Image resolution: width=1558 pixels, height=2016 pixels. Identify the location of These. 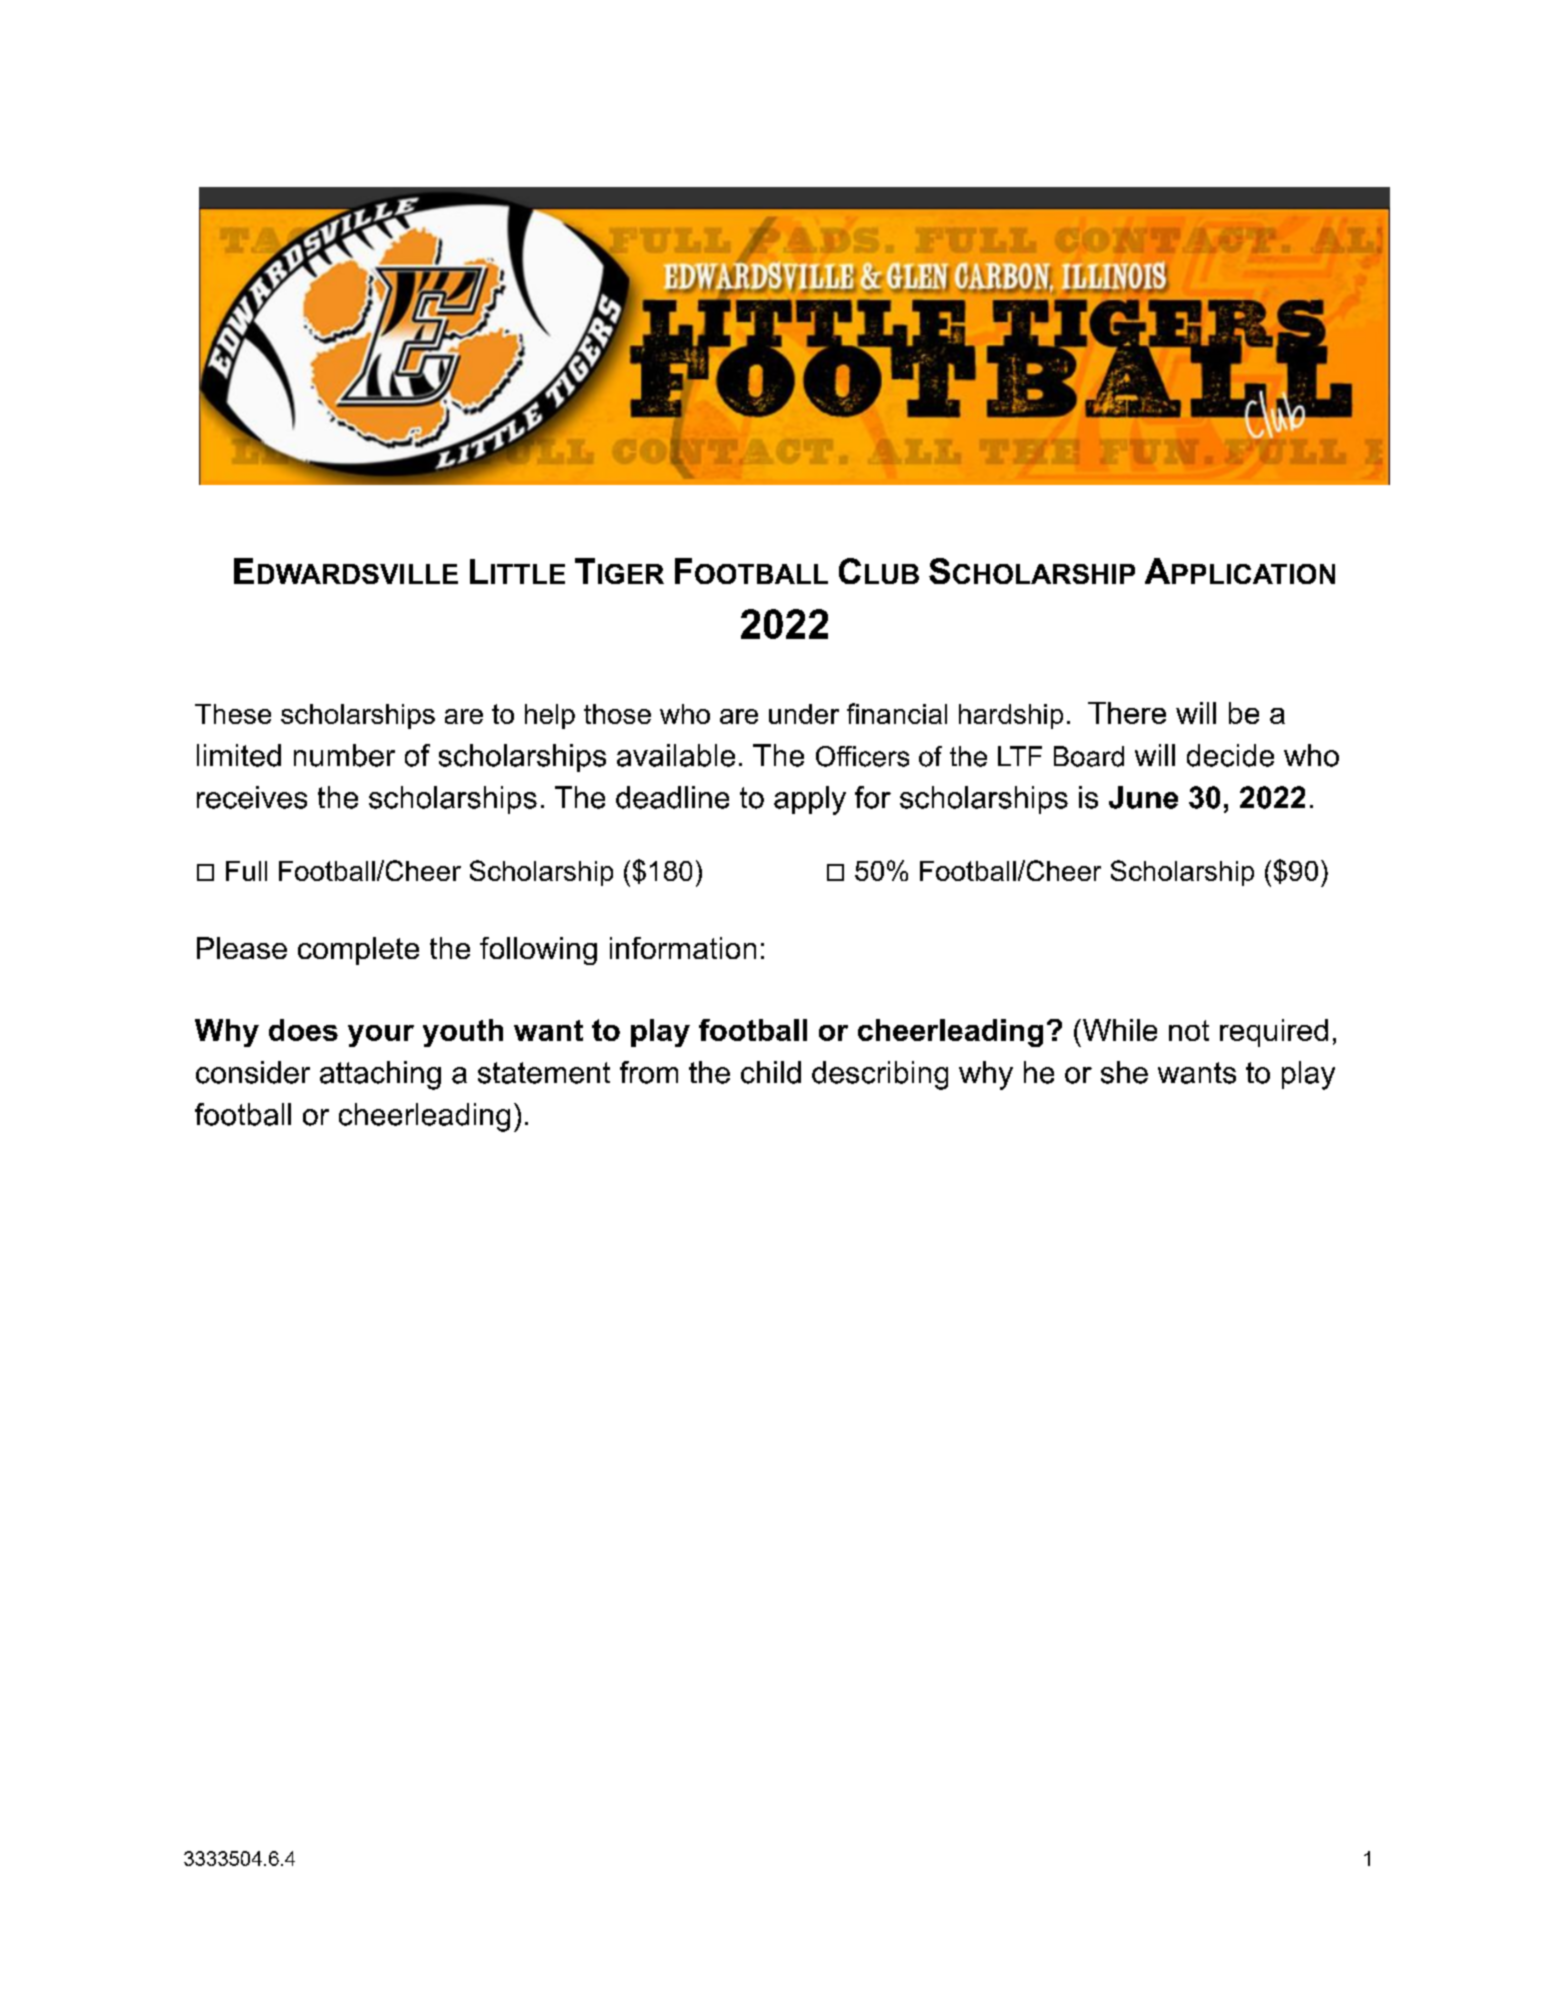
(233, 714).
